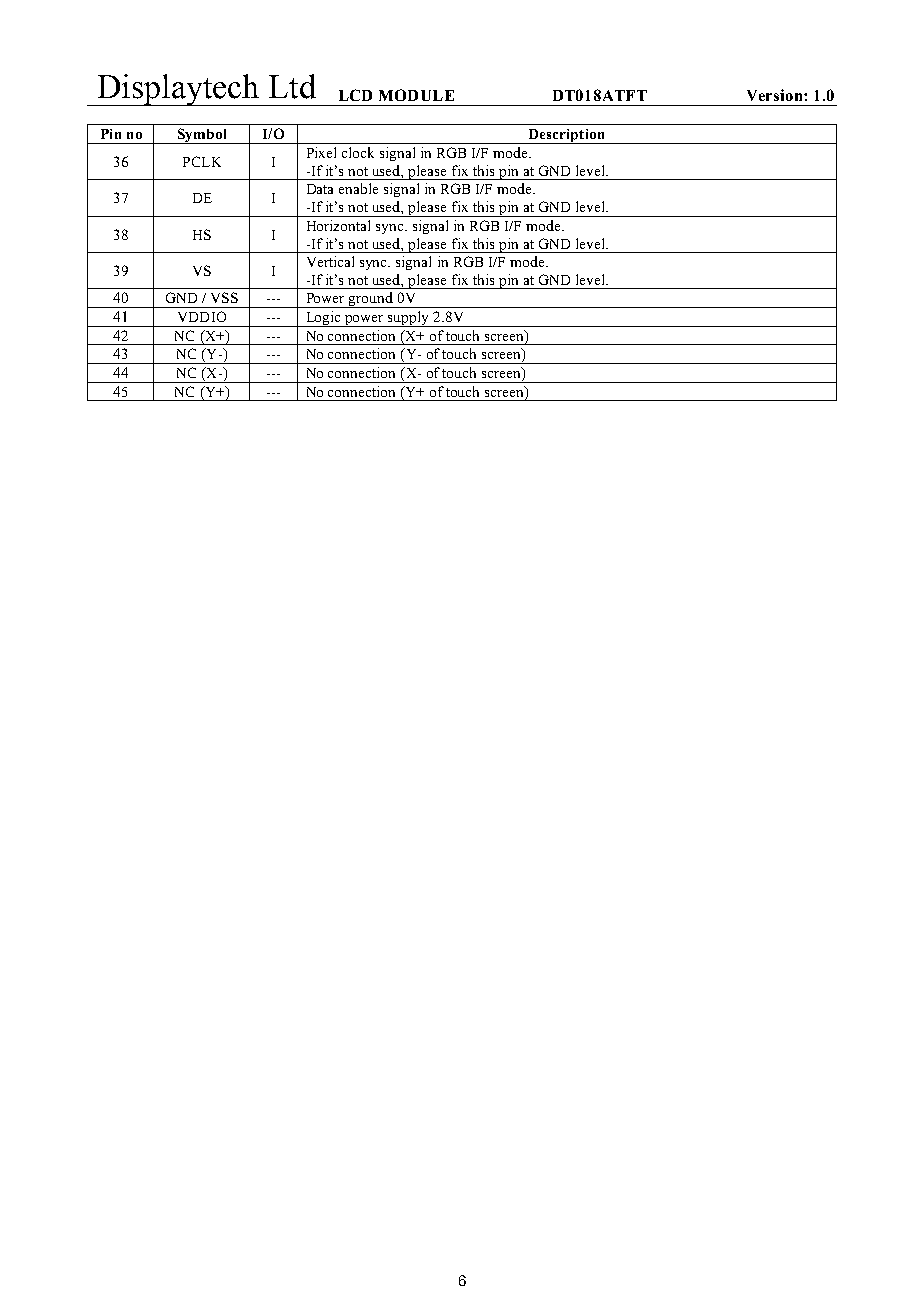 This document has height=1308, width=924. Describe the element at coordinates (358, 188) in the document. I see `enable` at that location.
